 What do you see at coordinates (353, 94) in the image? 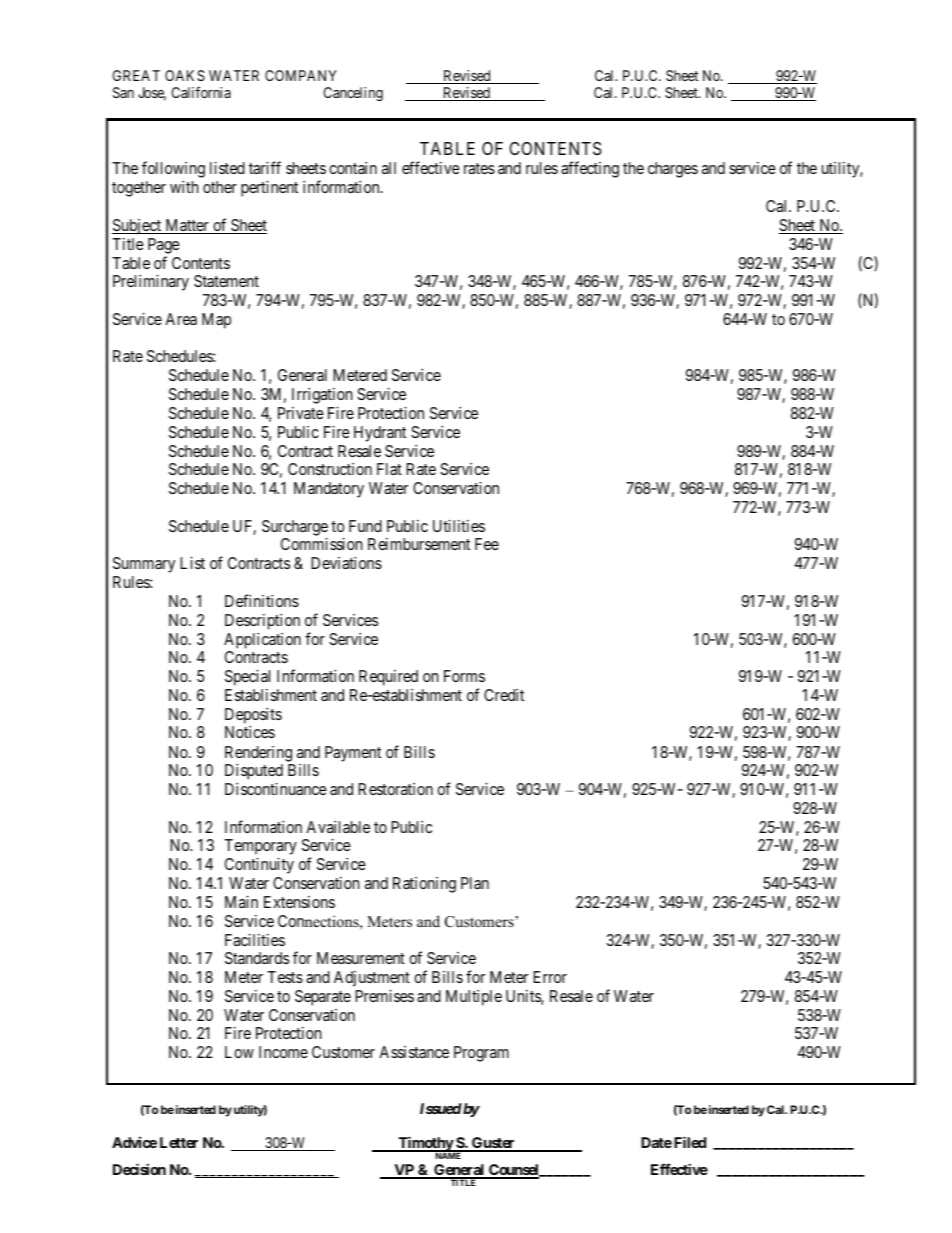
I see `Canceling` at bounding box center [353, 94].
